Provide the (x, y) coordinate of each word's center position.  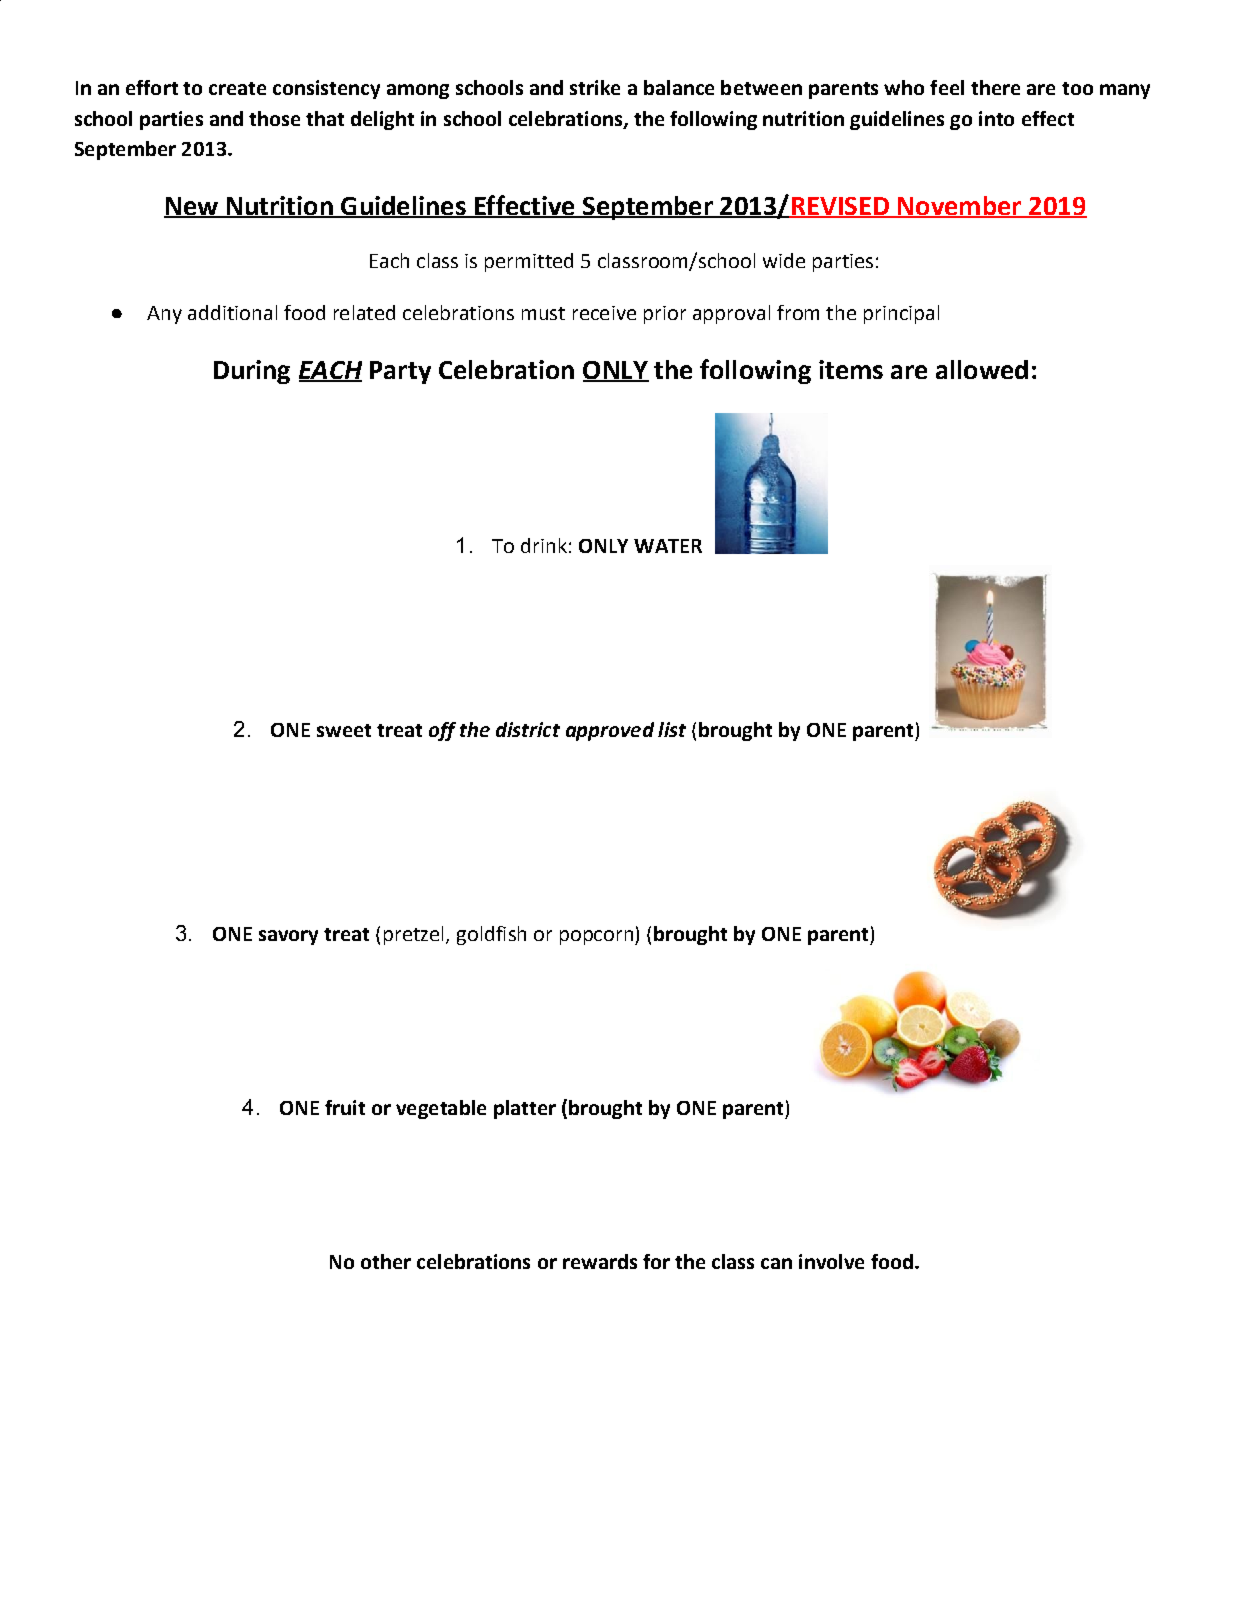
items (851, 369)
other (386, 1261)
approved (610, 731)
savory (288, 937)
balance (679, 87)
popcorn (596, 937)
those (274, 118)
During (252, 372)
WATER (668, 546)
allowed (982, 369)
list (672, 729)
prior (665, 315)
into (996, 118)
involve (831, 1261)
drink (544, 545)
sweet (344, 730)
